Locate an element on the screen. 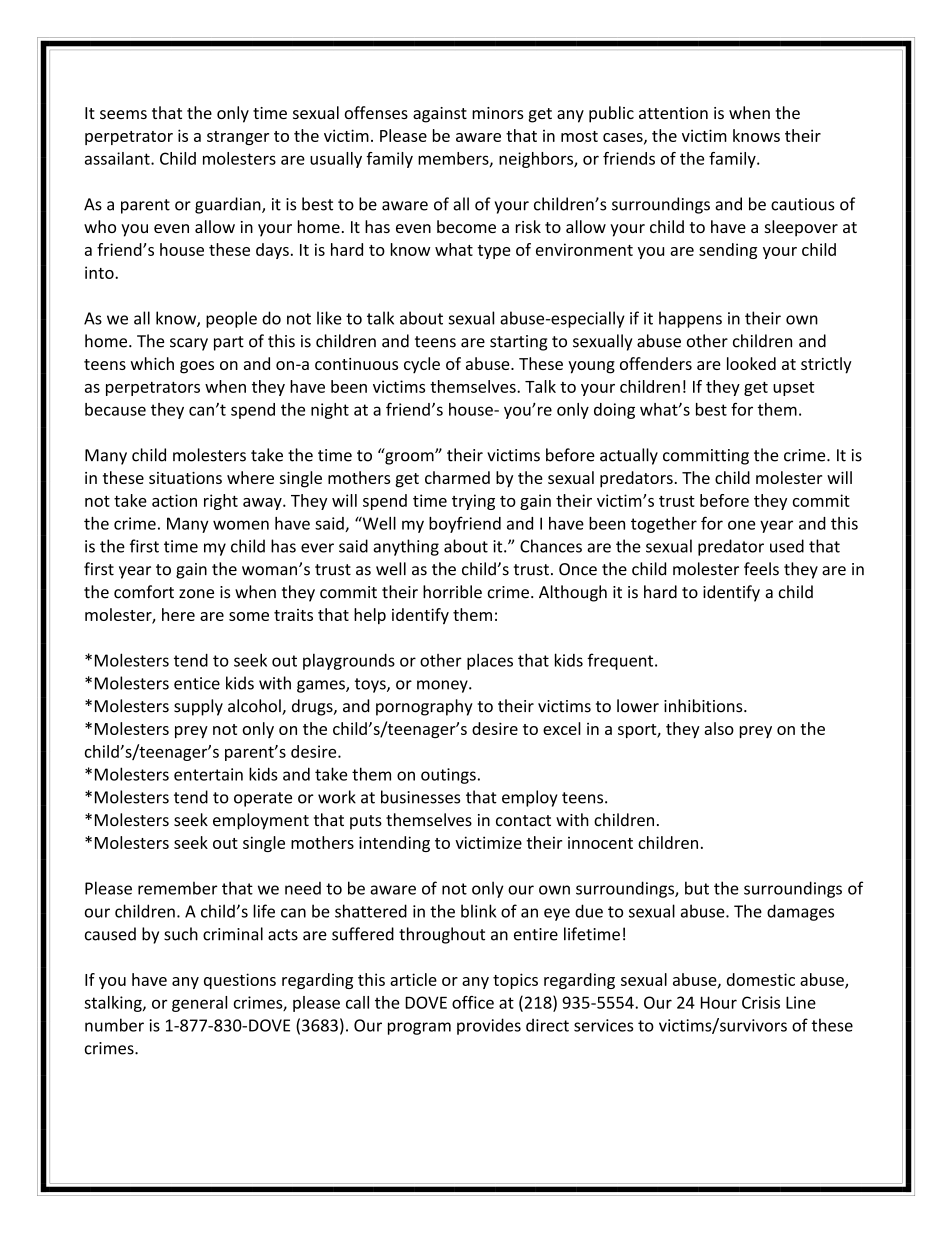 The height and width of the screenshot is (1233, 952). pornography is located at coordinates (424, 707).
